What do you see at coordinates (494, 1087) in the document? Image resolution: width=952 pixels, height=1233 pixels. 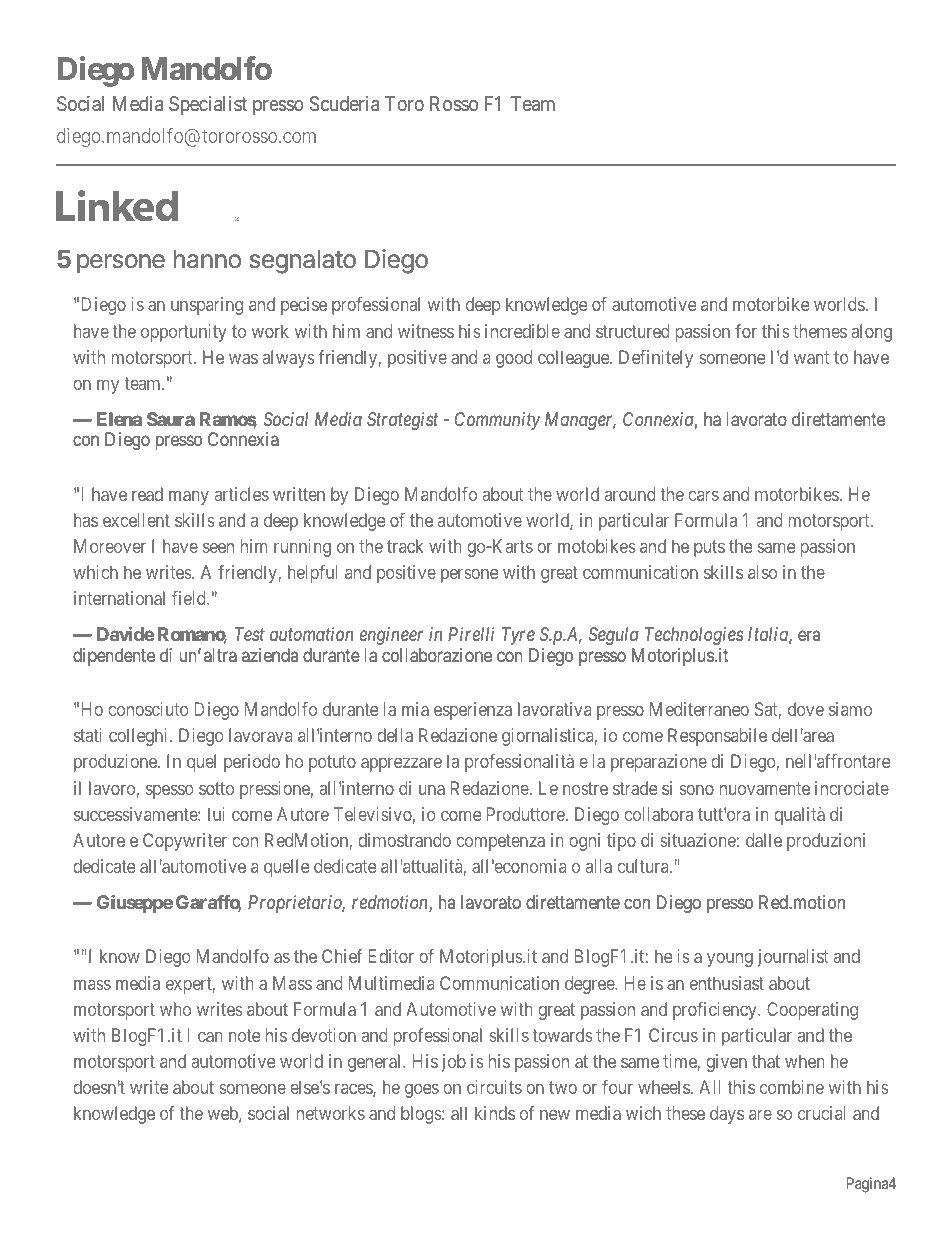 I see `circuits` at bounding box center [494, 1087].
